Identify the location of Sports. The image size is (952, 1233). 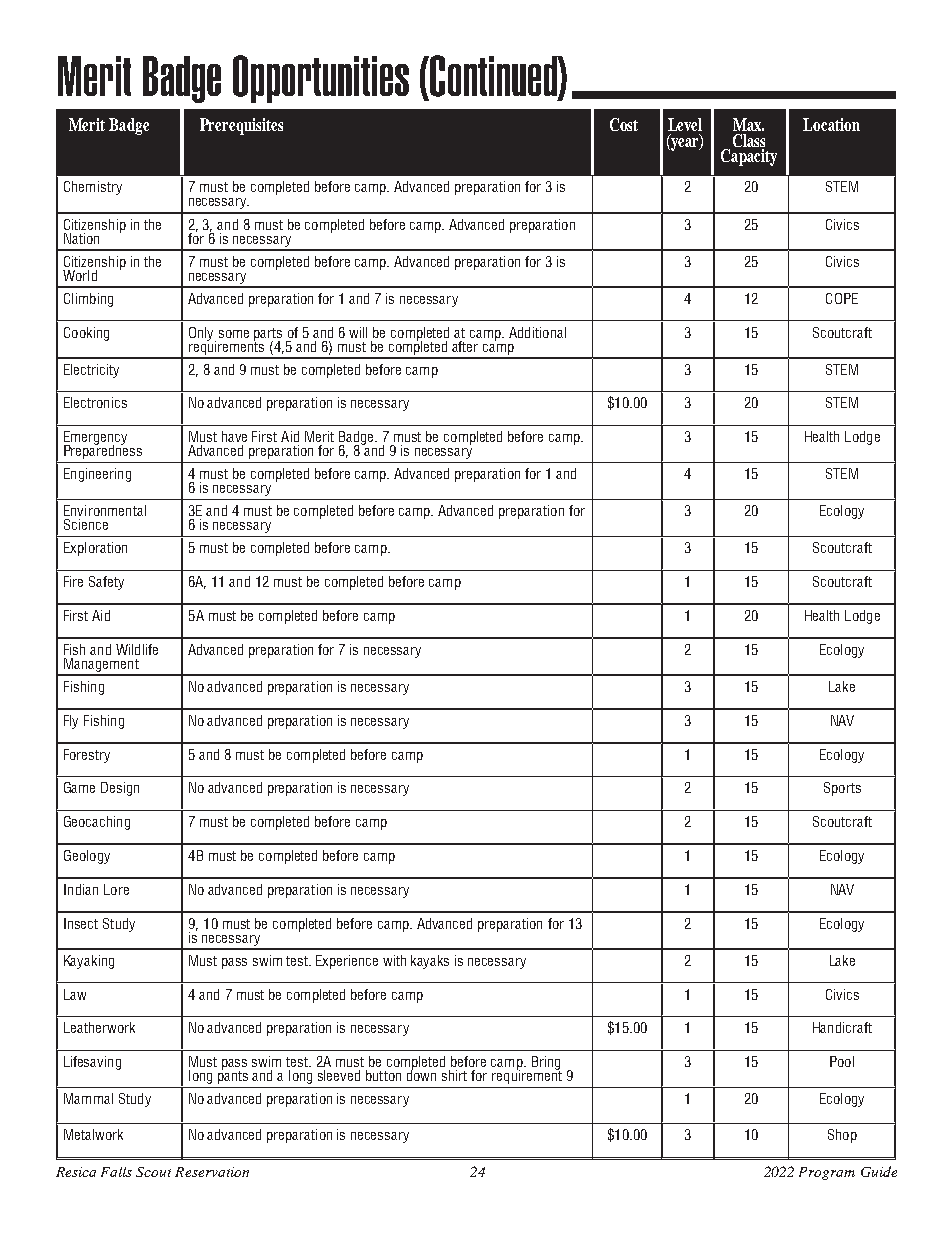
(842, 789).
